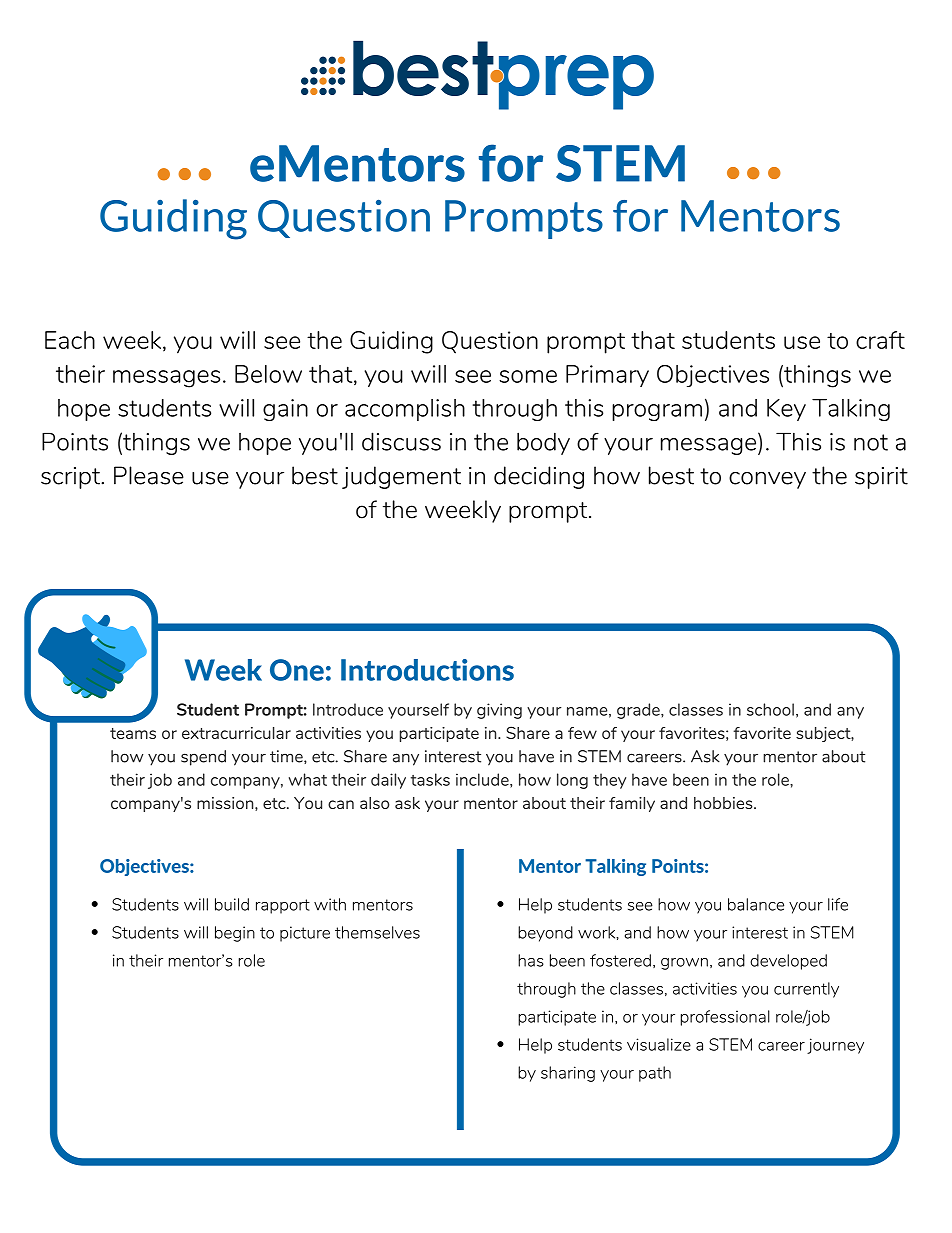  What do you see at coordinates (235, 934) in the document?
I see `begin` at bounding box center [235, 934].
